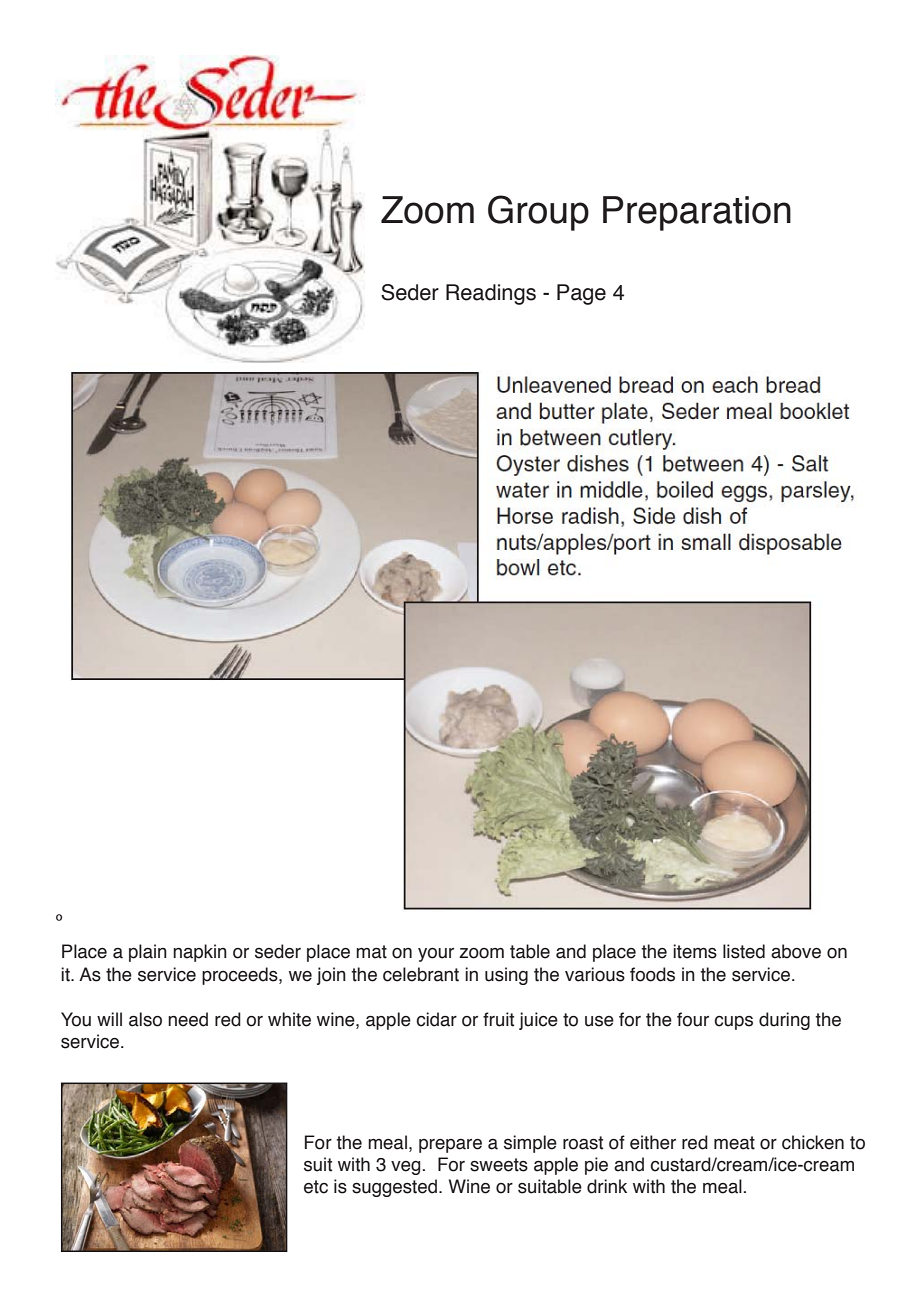 This page has height=1308, width=924. I want to click on prepare, so click(450, 1146).
